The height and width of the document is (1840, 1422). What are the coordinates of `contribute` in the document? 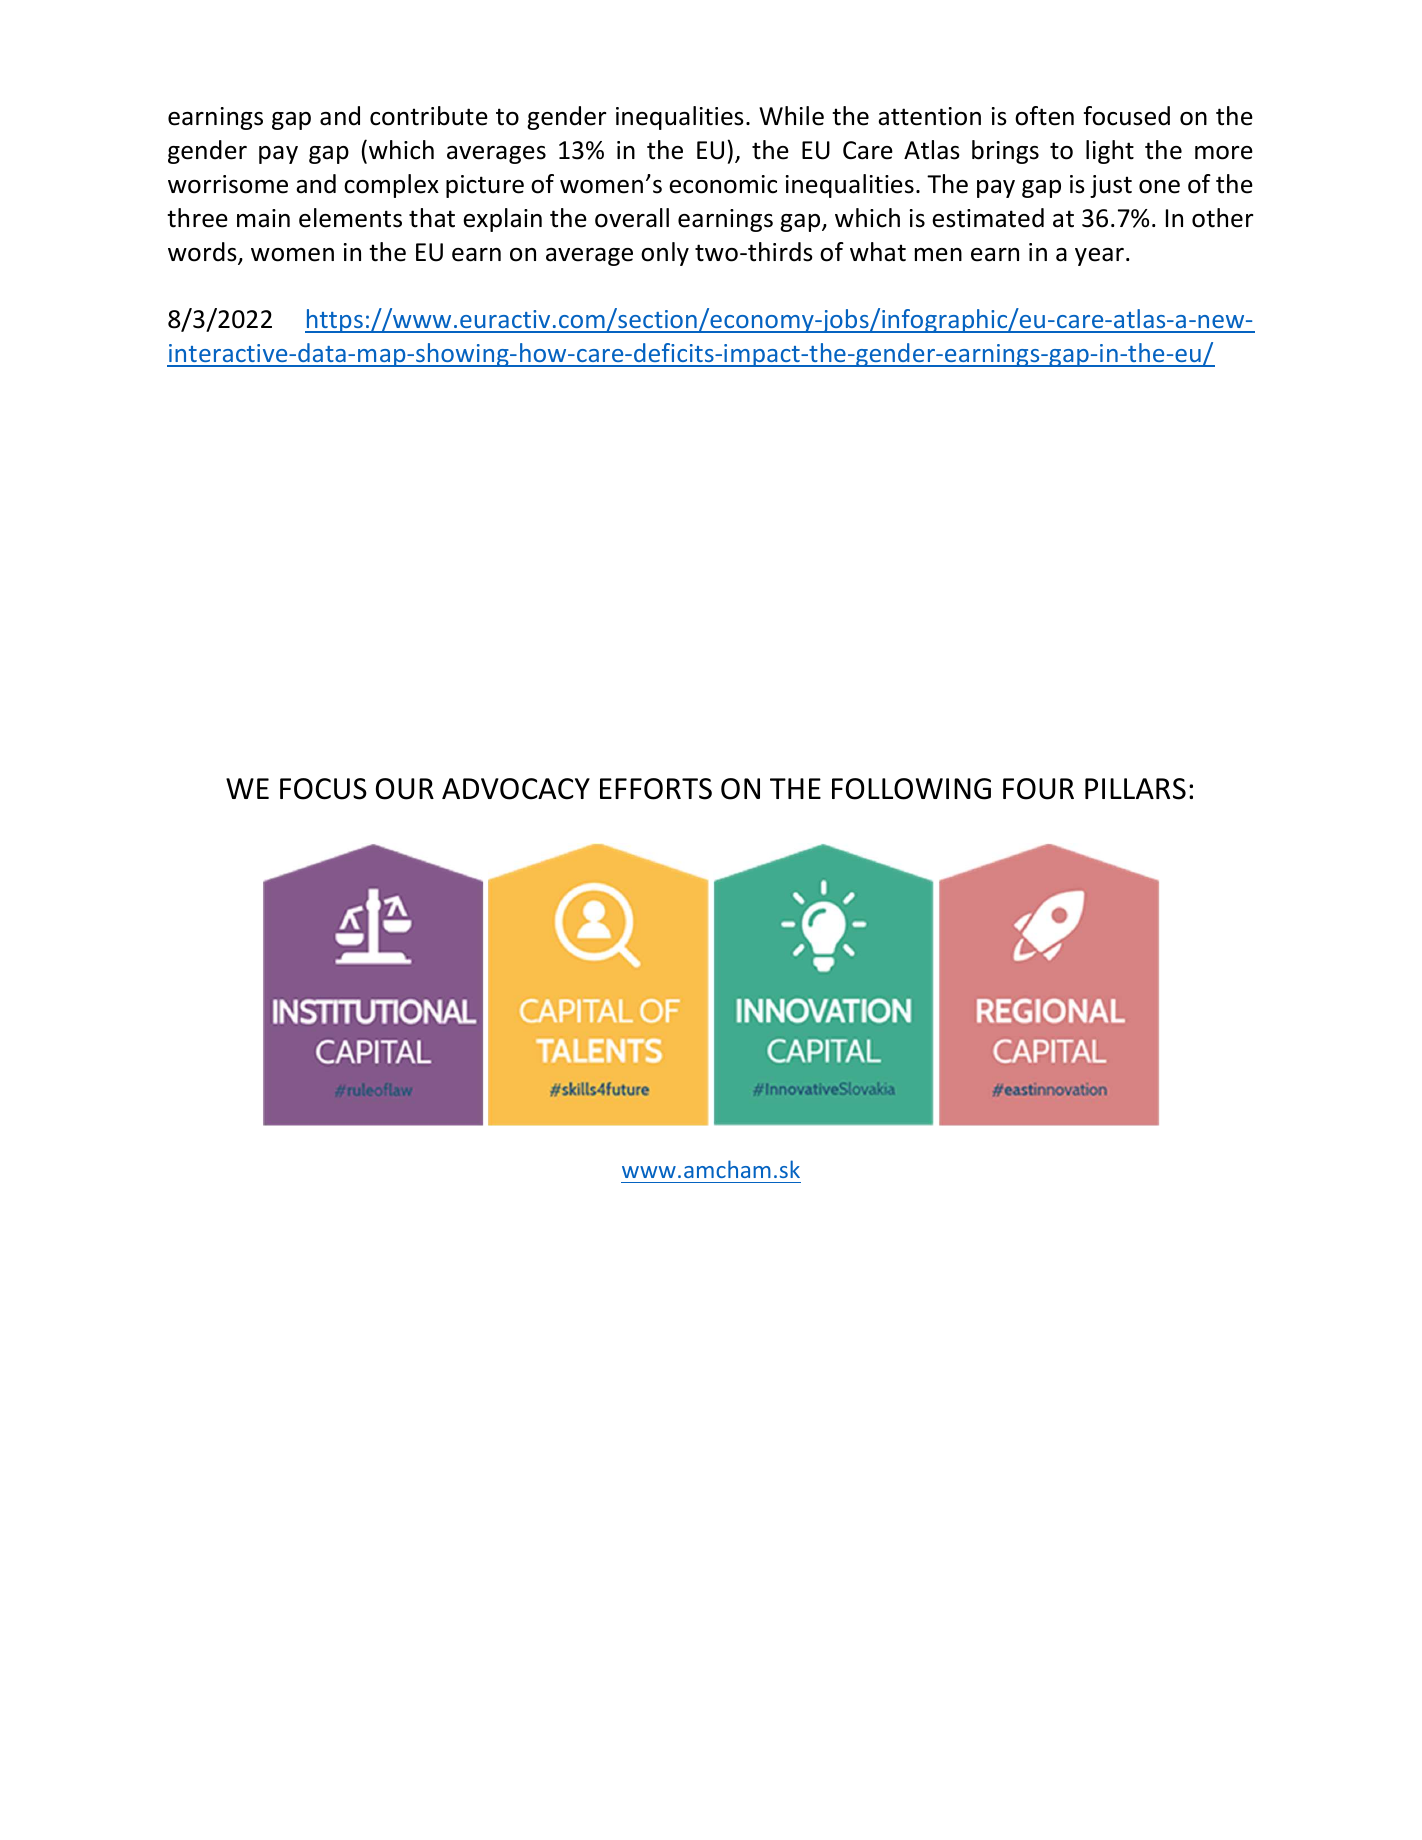 It's located at (429, 116).
